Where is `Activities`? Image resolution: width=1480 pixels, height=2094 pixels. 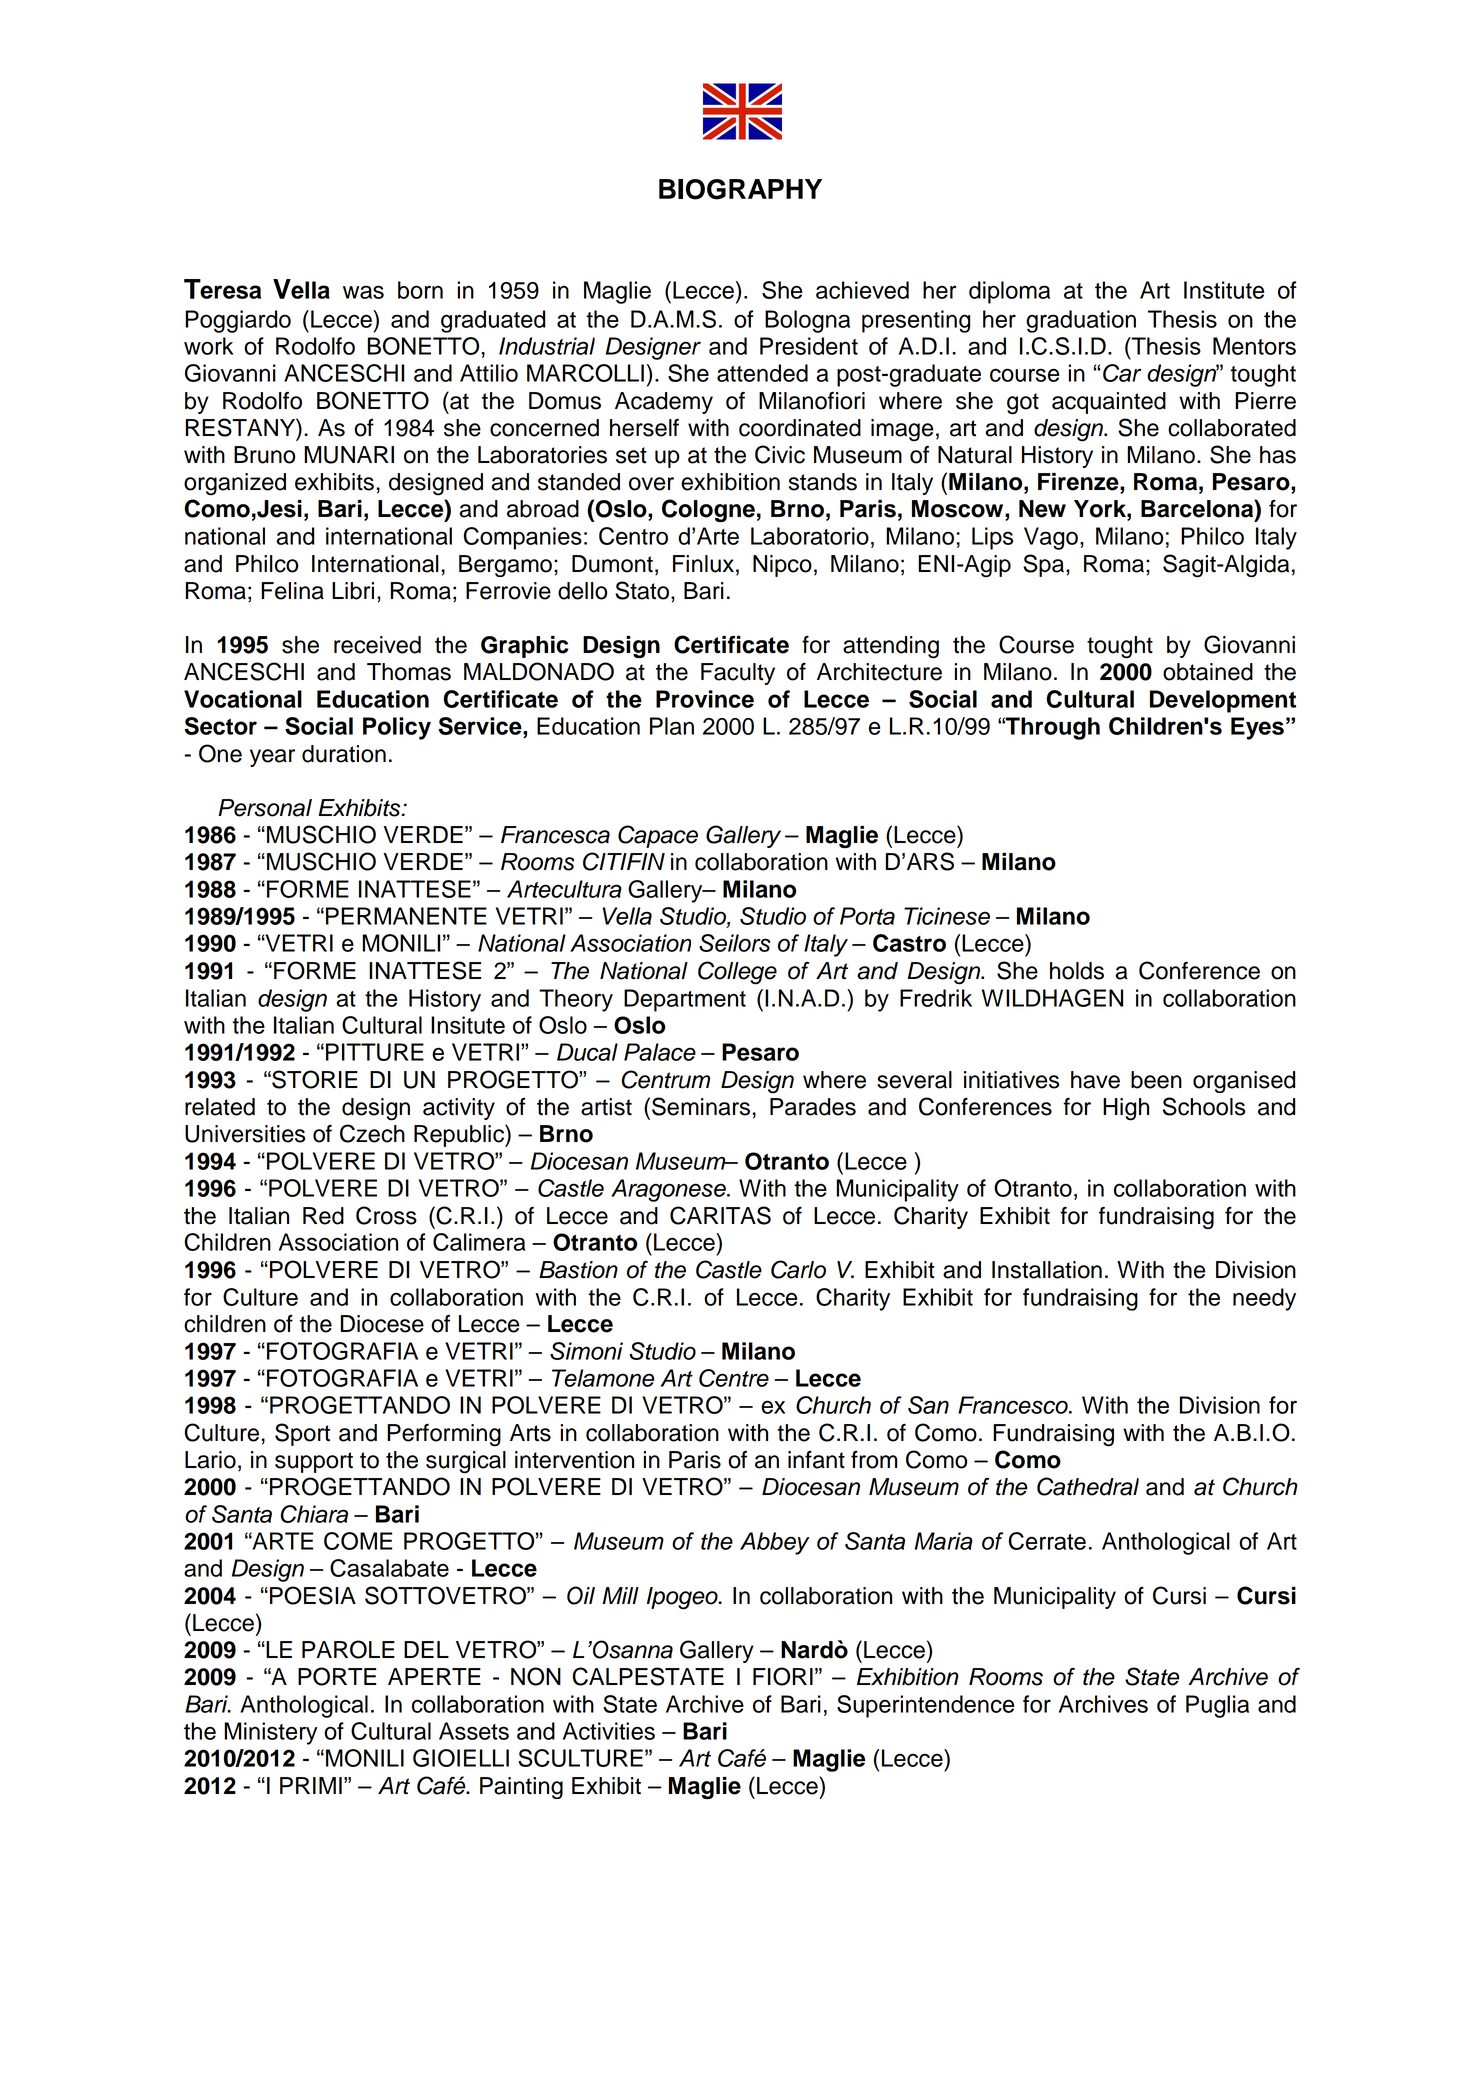 Activities is located at coordinates (609, 1731).
